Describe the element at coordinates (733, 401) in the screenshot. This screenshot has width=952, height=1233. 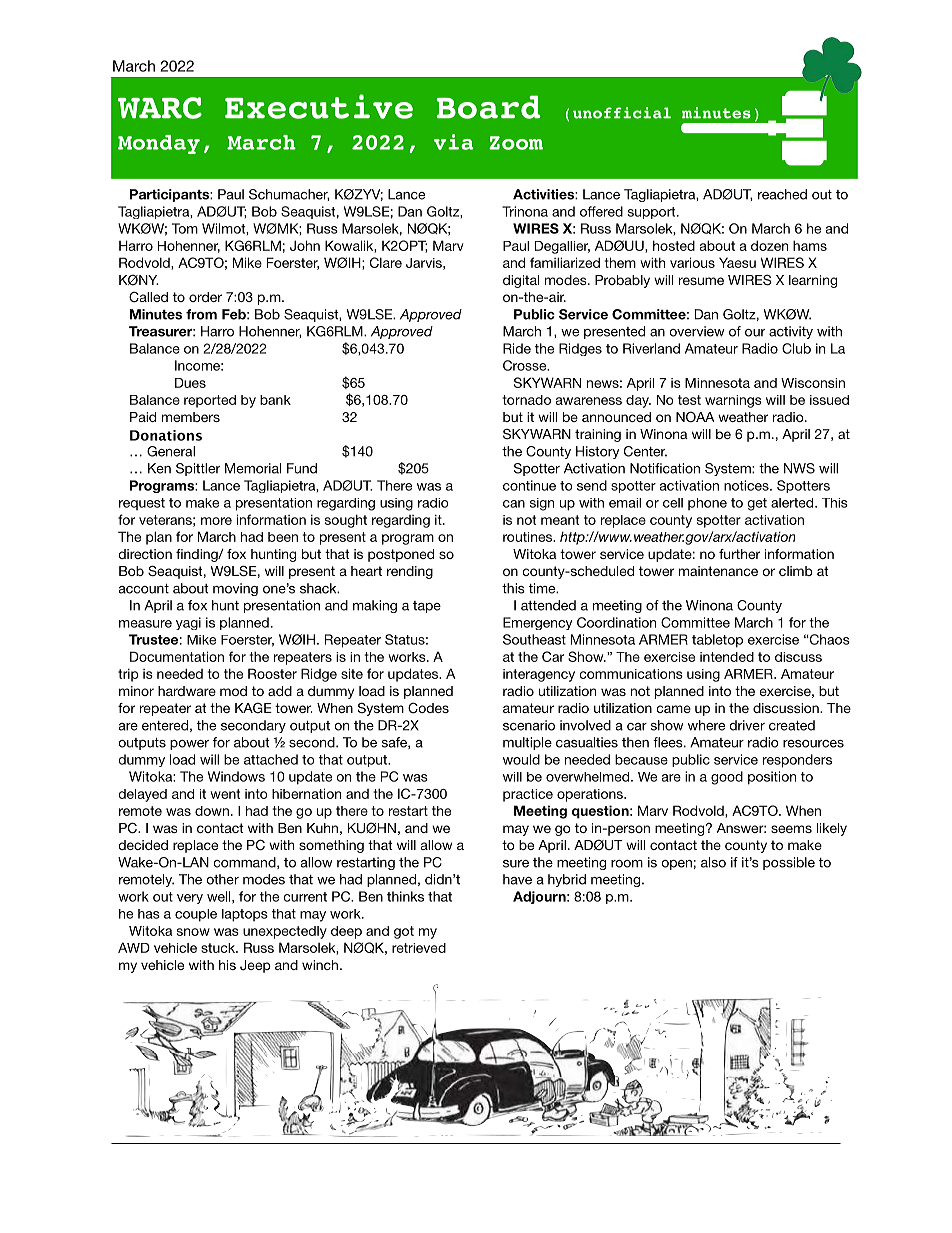
I see `warnings` at that location.
